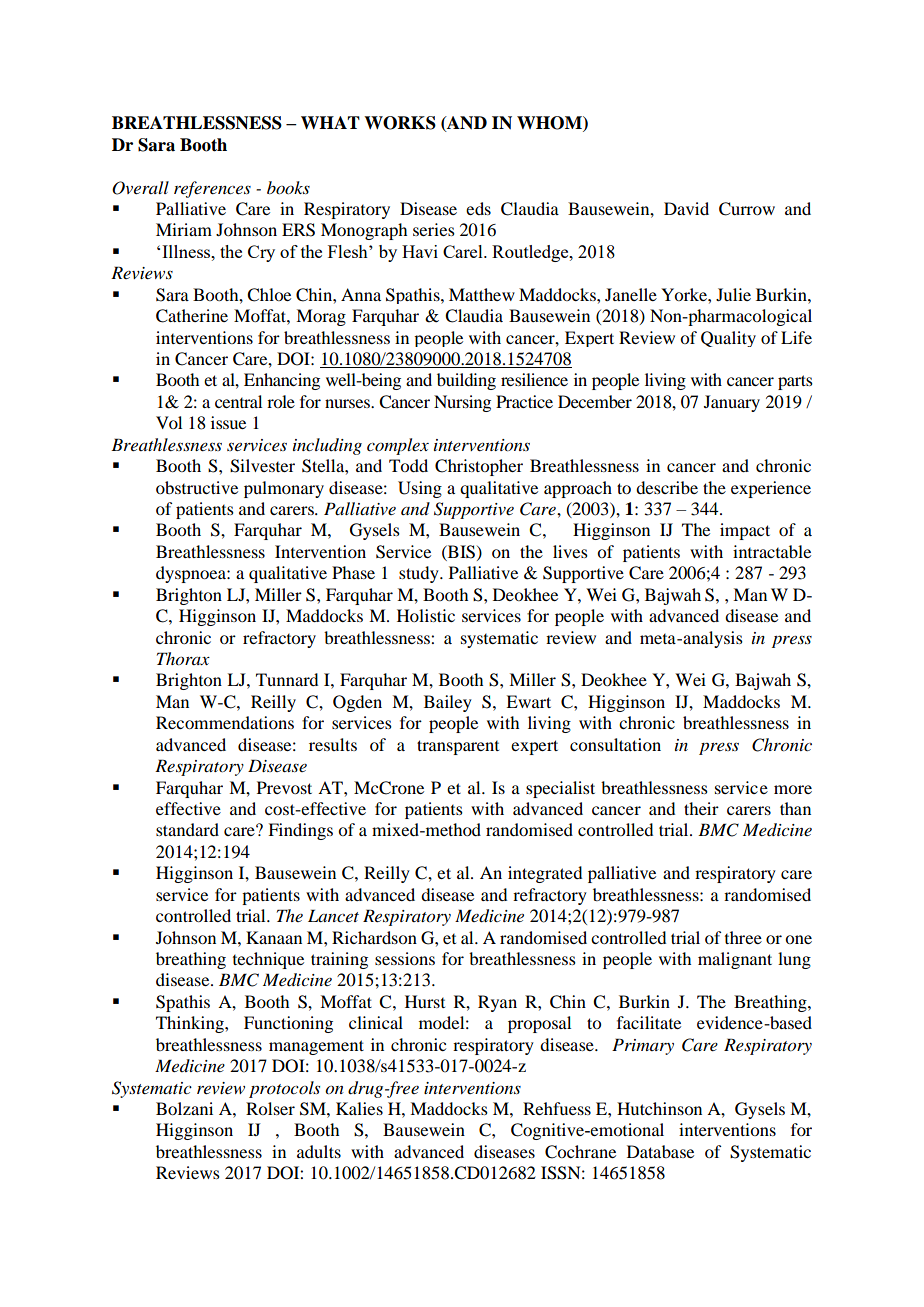 This screenshot has height=1307, width=924. I want to click on Holistic, so click(426, 615).
